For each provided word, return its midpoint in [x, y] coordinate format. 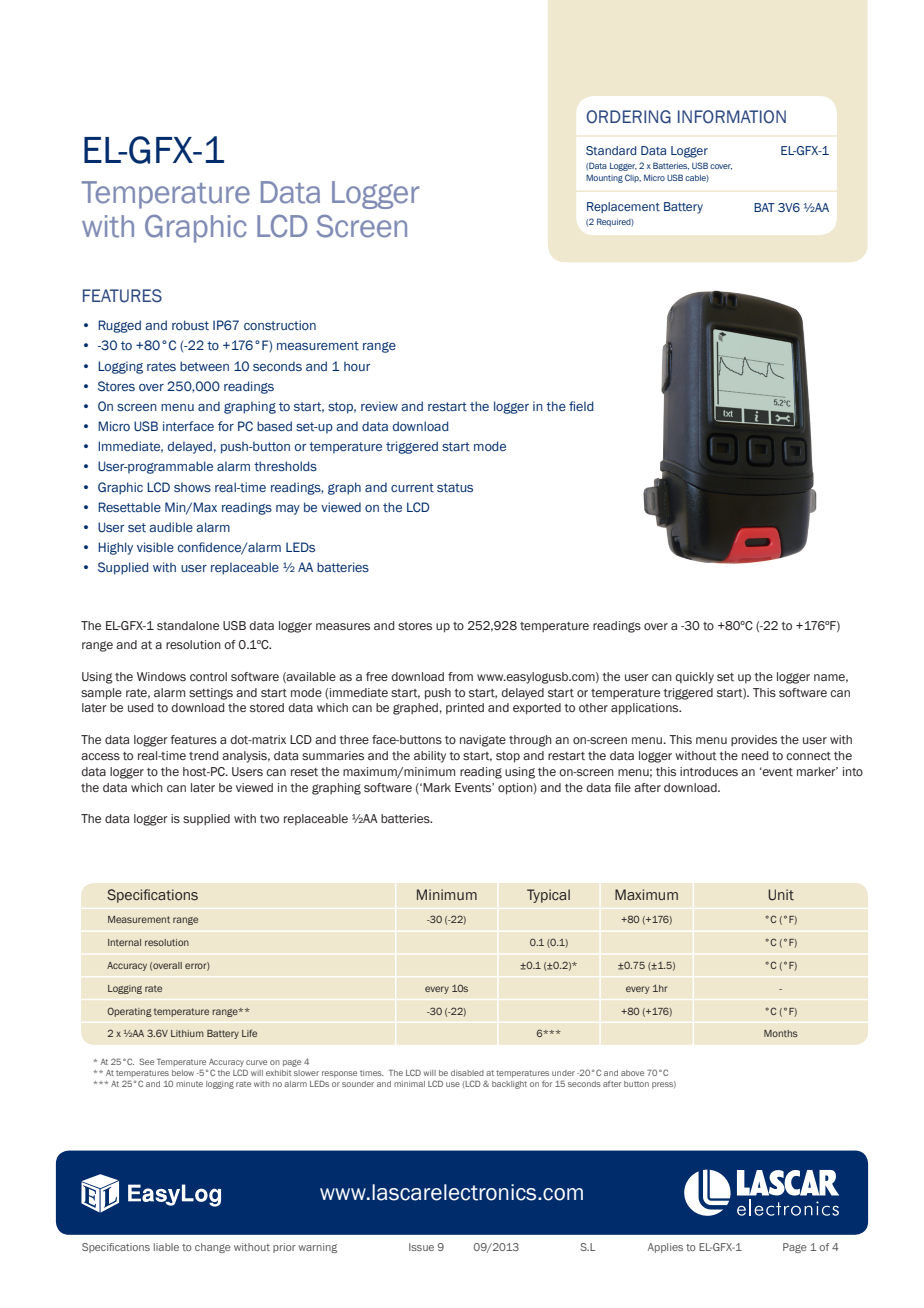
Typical [548, 896]
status [455, 487]
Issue [421, 1247]
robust [190, 325]
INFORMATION [732, 117]
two [269, 819]
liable [166, 1247]
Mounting [604, 178]
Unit [781, 895]
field [581, 406]
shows [192, 487]
